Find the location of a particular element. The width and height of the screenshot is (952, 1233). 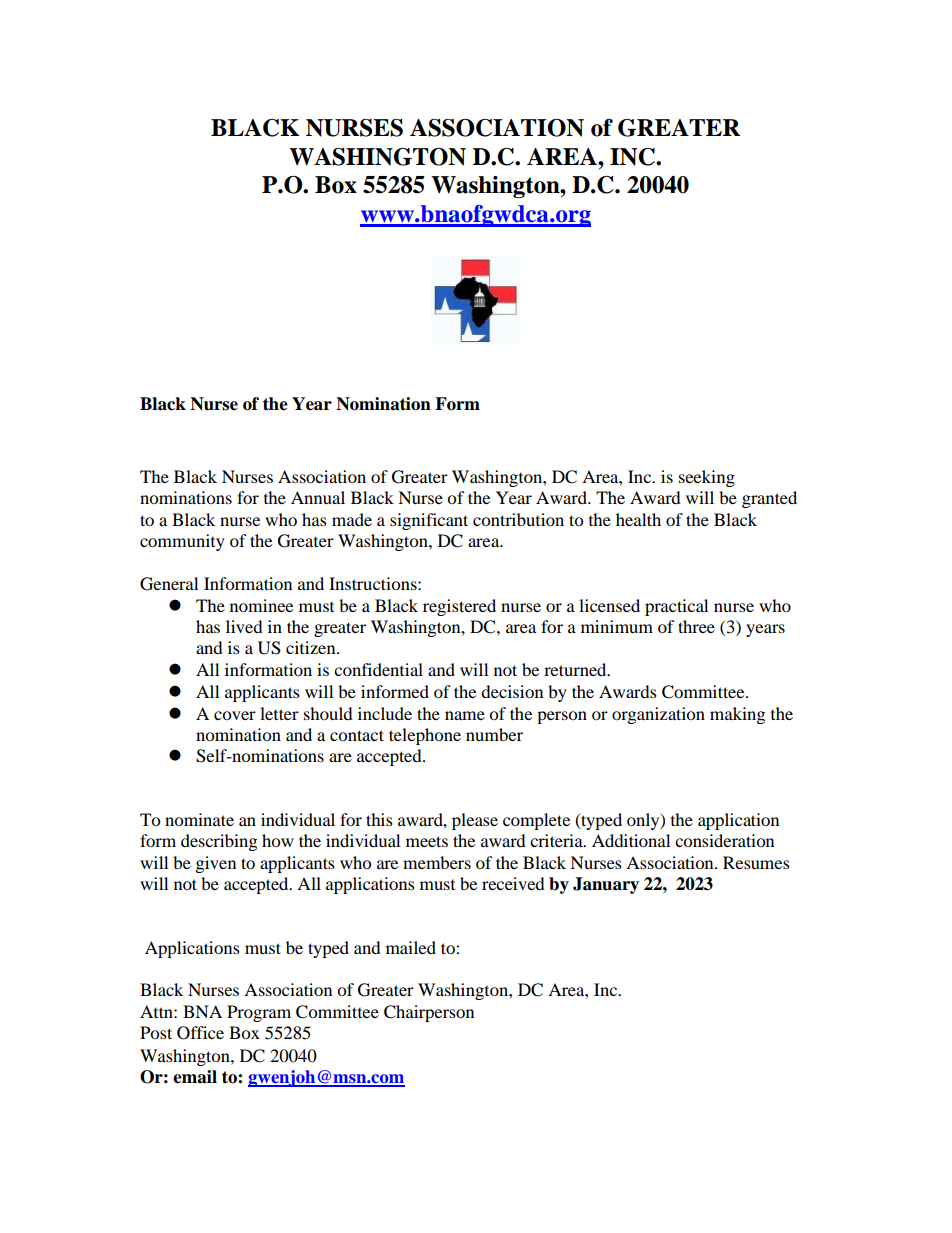

lived is located at coordinates (244, 626).
